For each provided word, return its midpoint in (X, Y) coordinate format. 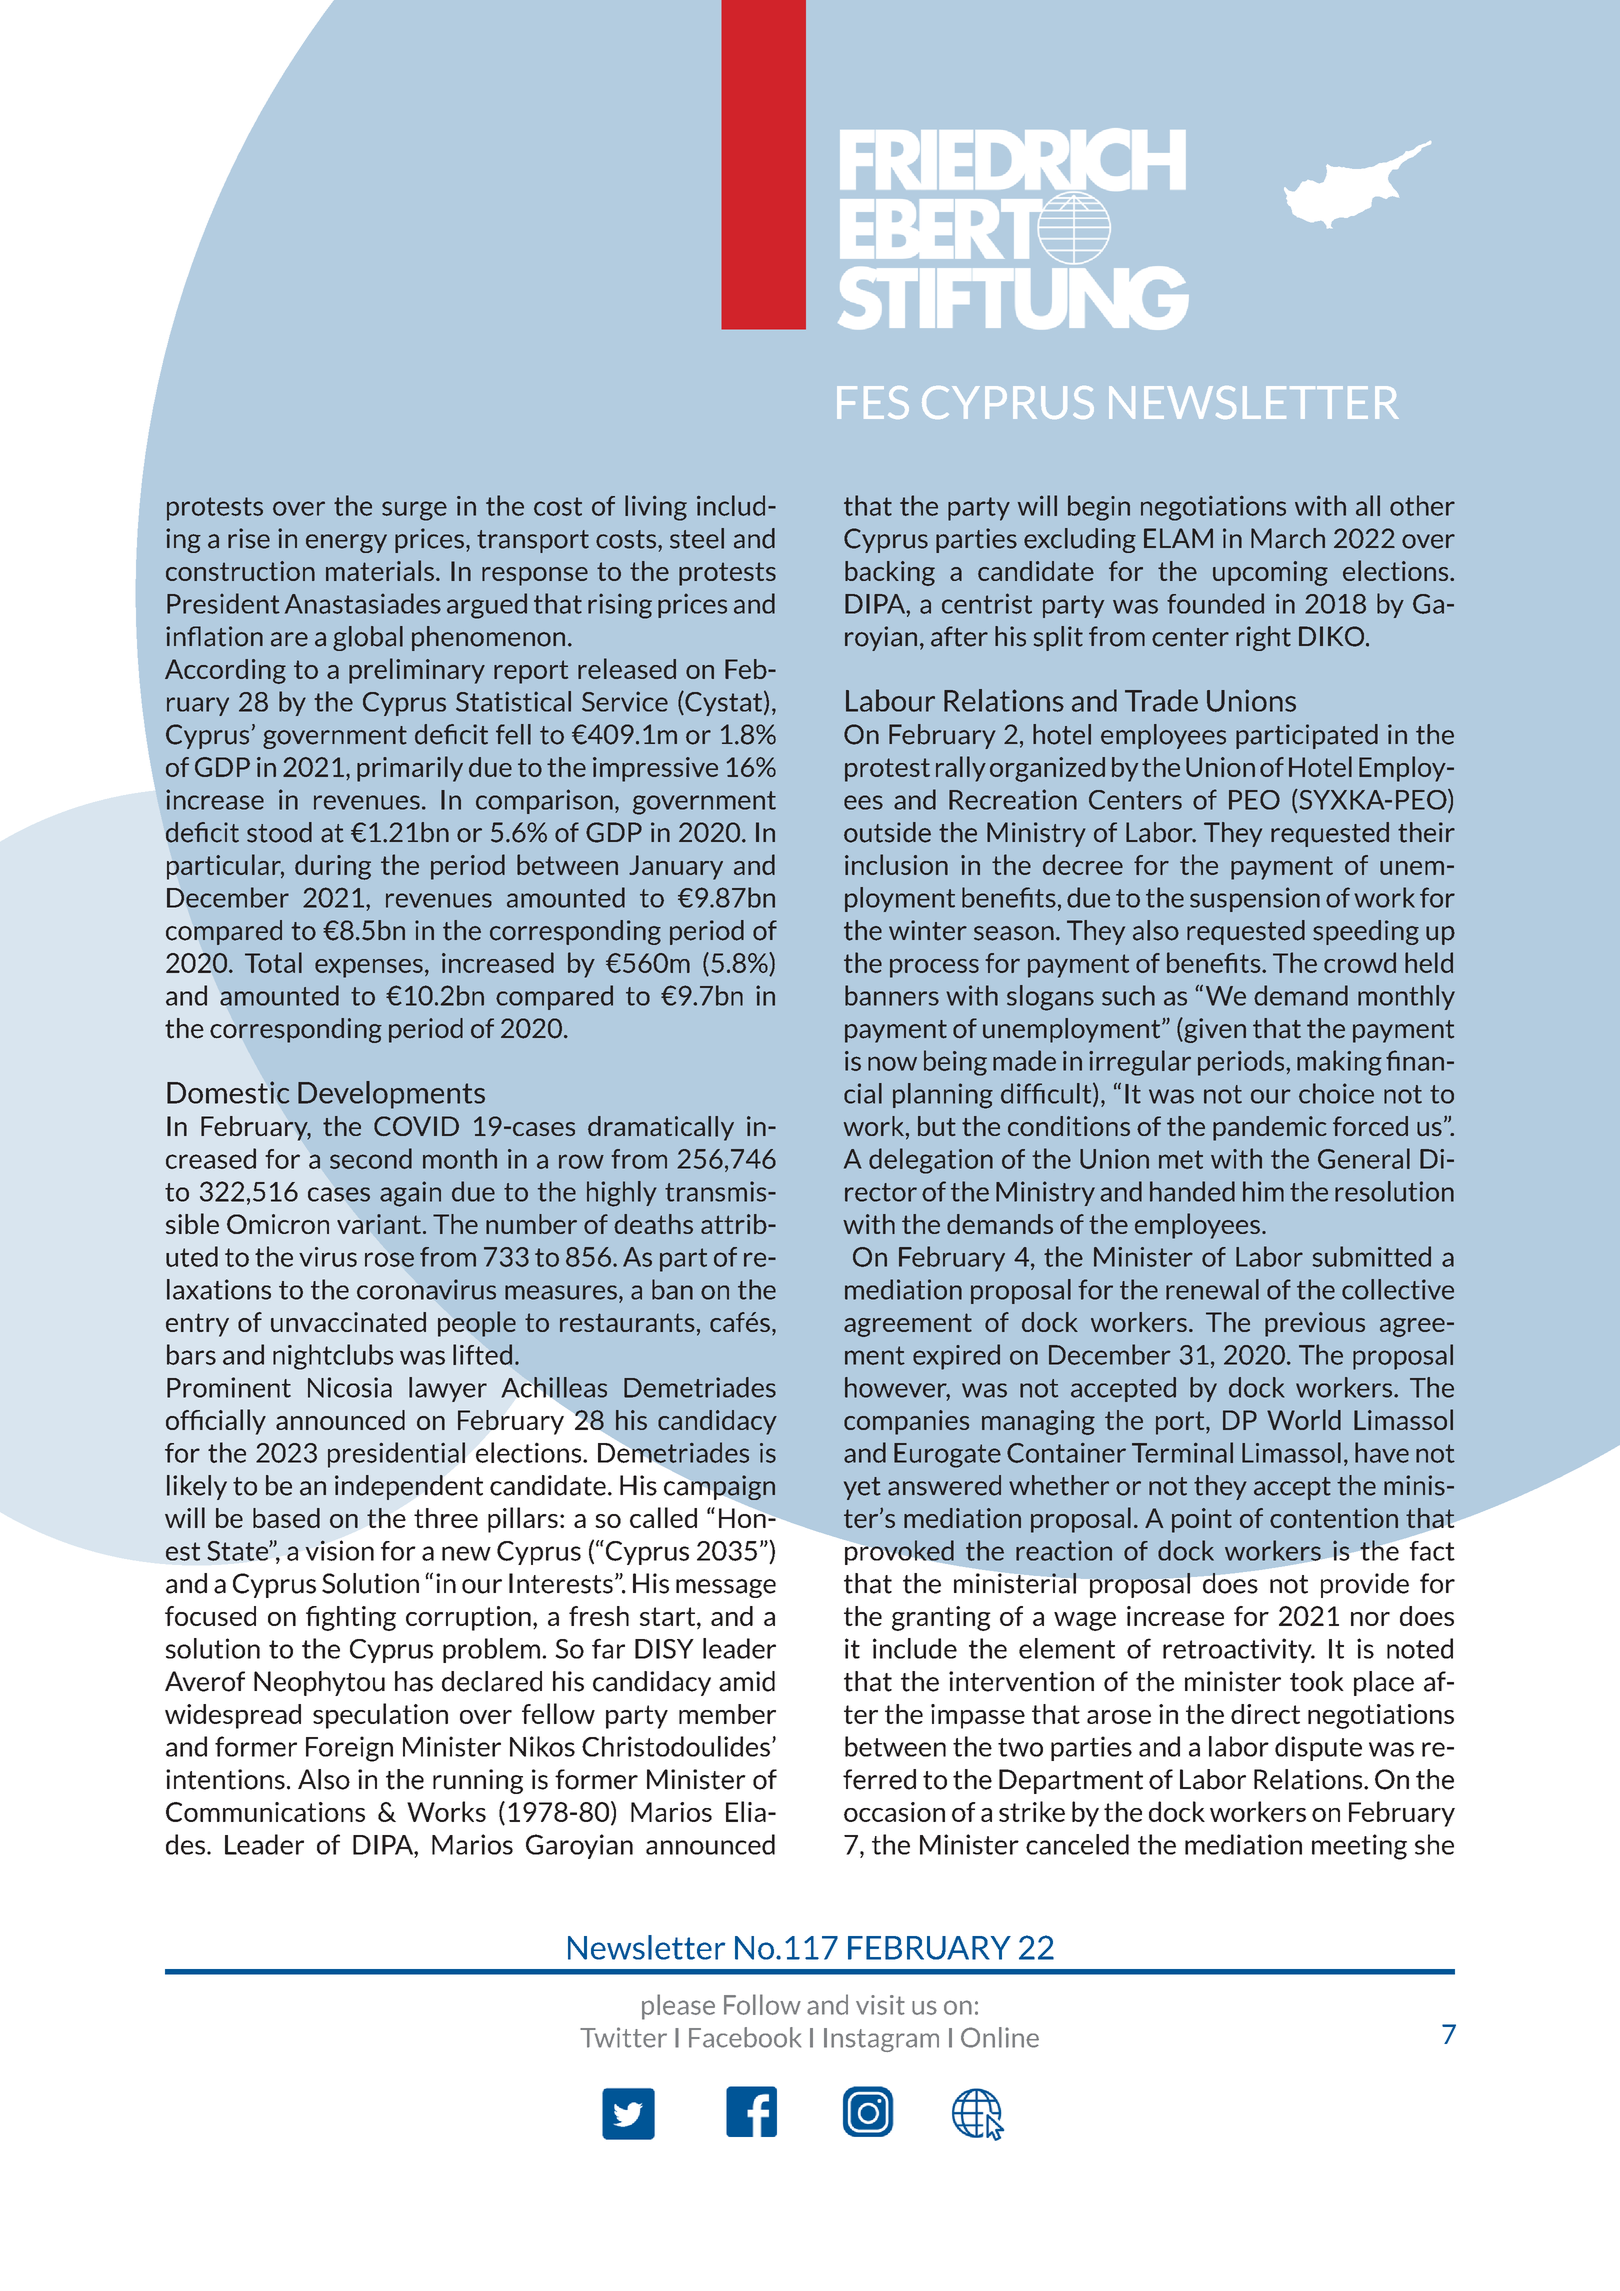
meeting (1359, 1847)
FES (873, 402)
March (1288, 538)
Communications (265, 1812)
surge (414, 511)
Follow (762, 2004)
